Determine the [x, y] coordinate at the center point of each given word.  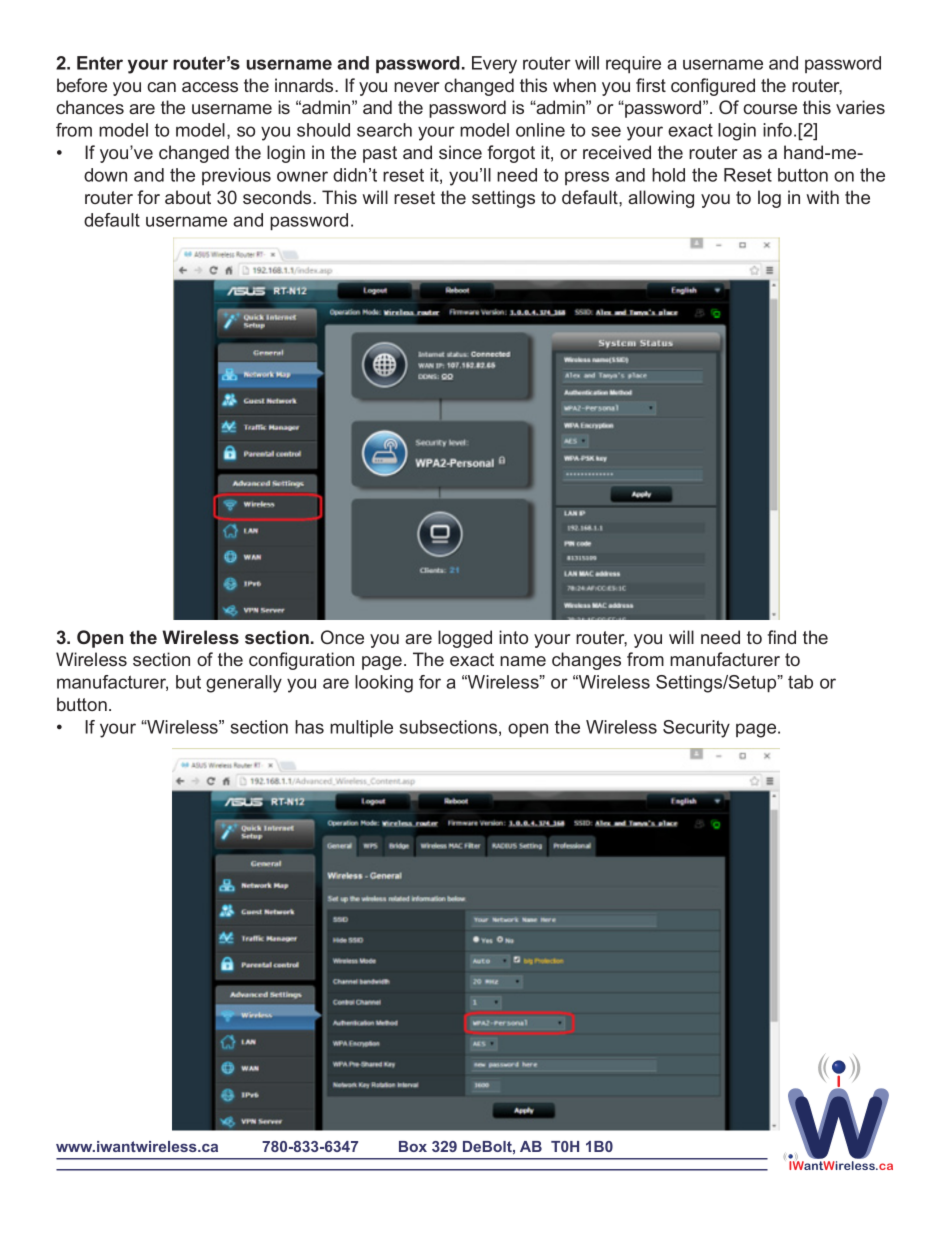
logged [465, 639]
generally [244, 684]
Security [696, 729]
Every [494, 65]
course [770, 109]
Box [413, 1146]
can [161, 87]
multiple [361, 728]
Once [342, 637]
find [782, 637]
